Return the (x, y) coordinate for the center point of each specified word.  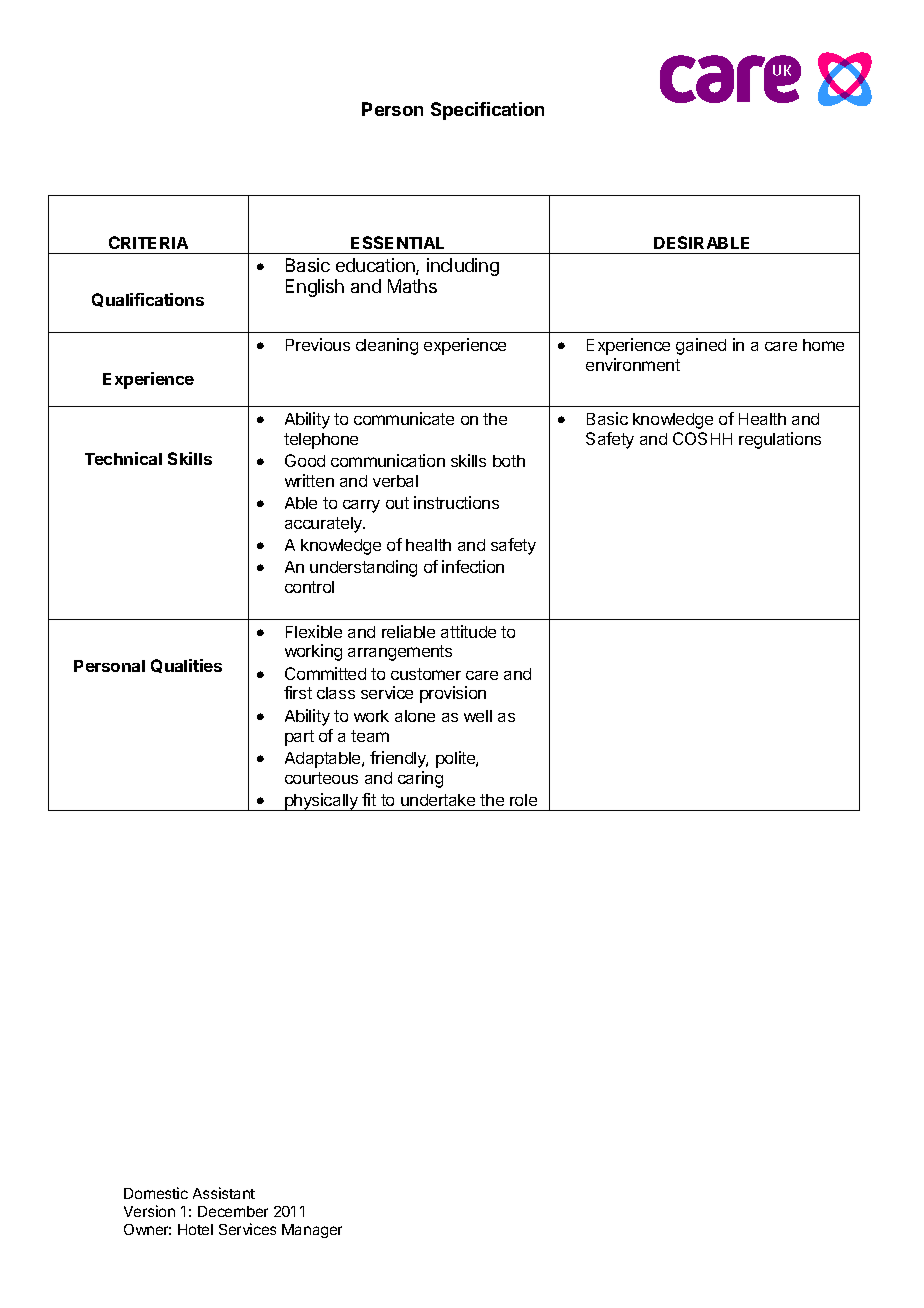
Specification (487, 111)
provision (453, 694)
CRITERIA (148, 242)
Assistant (224, 1193)
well (478, 716)
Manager (312, 1231)
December (233, 1211)
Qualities (186, 666)
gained (701, 346)
